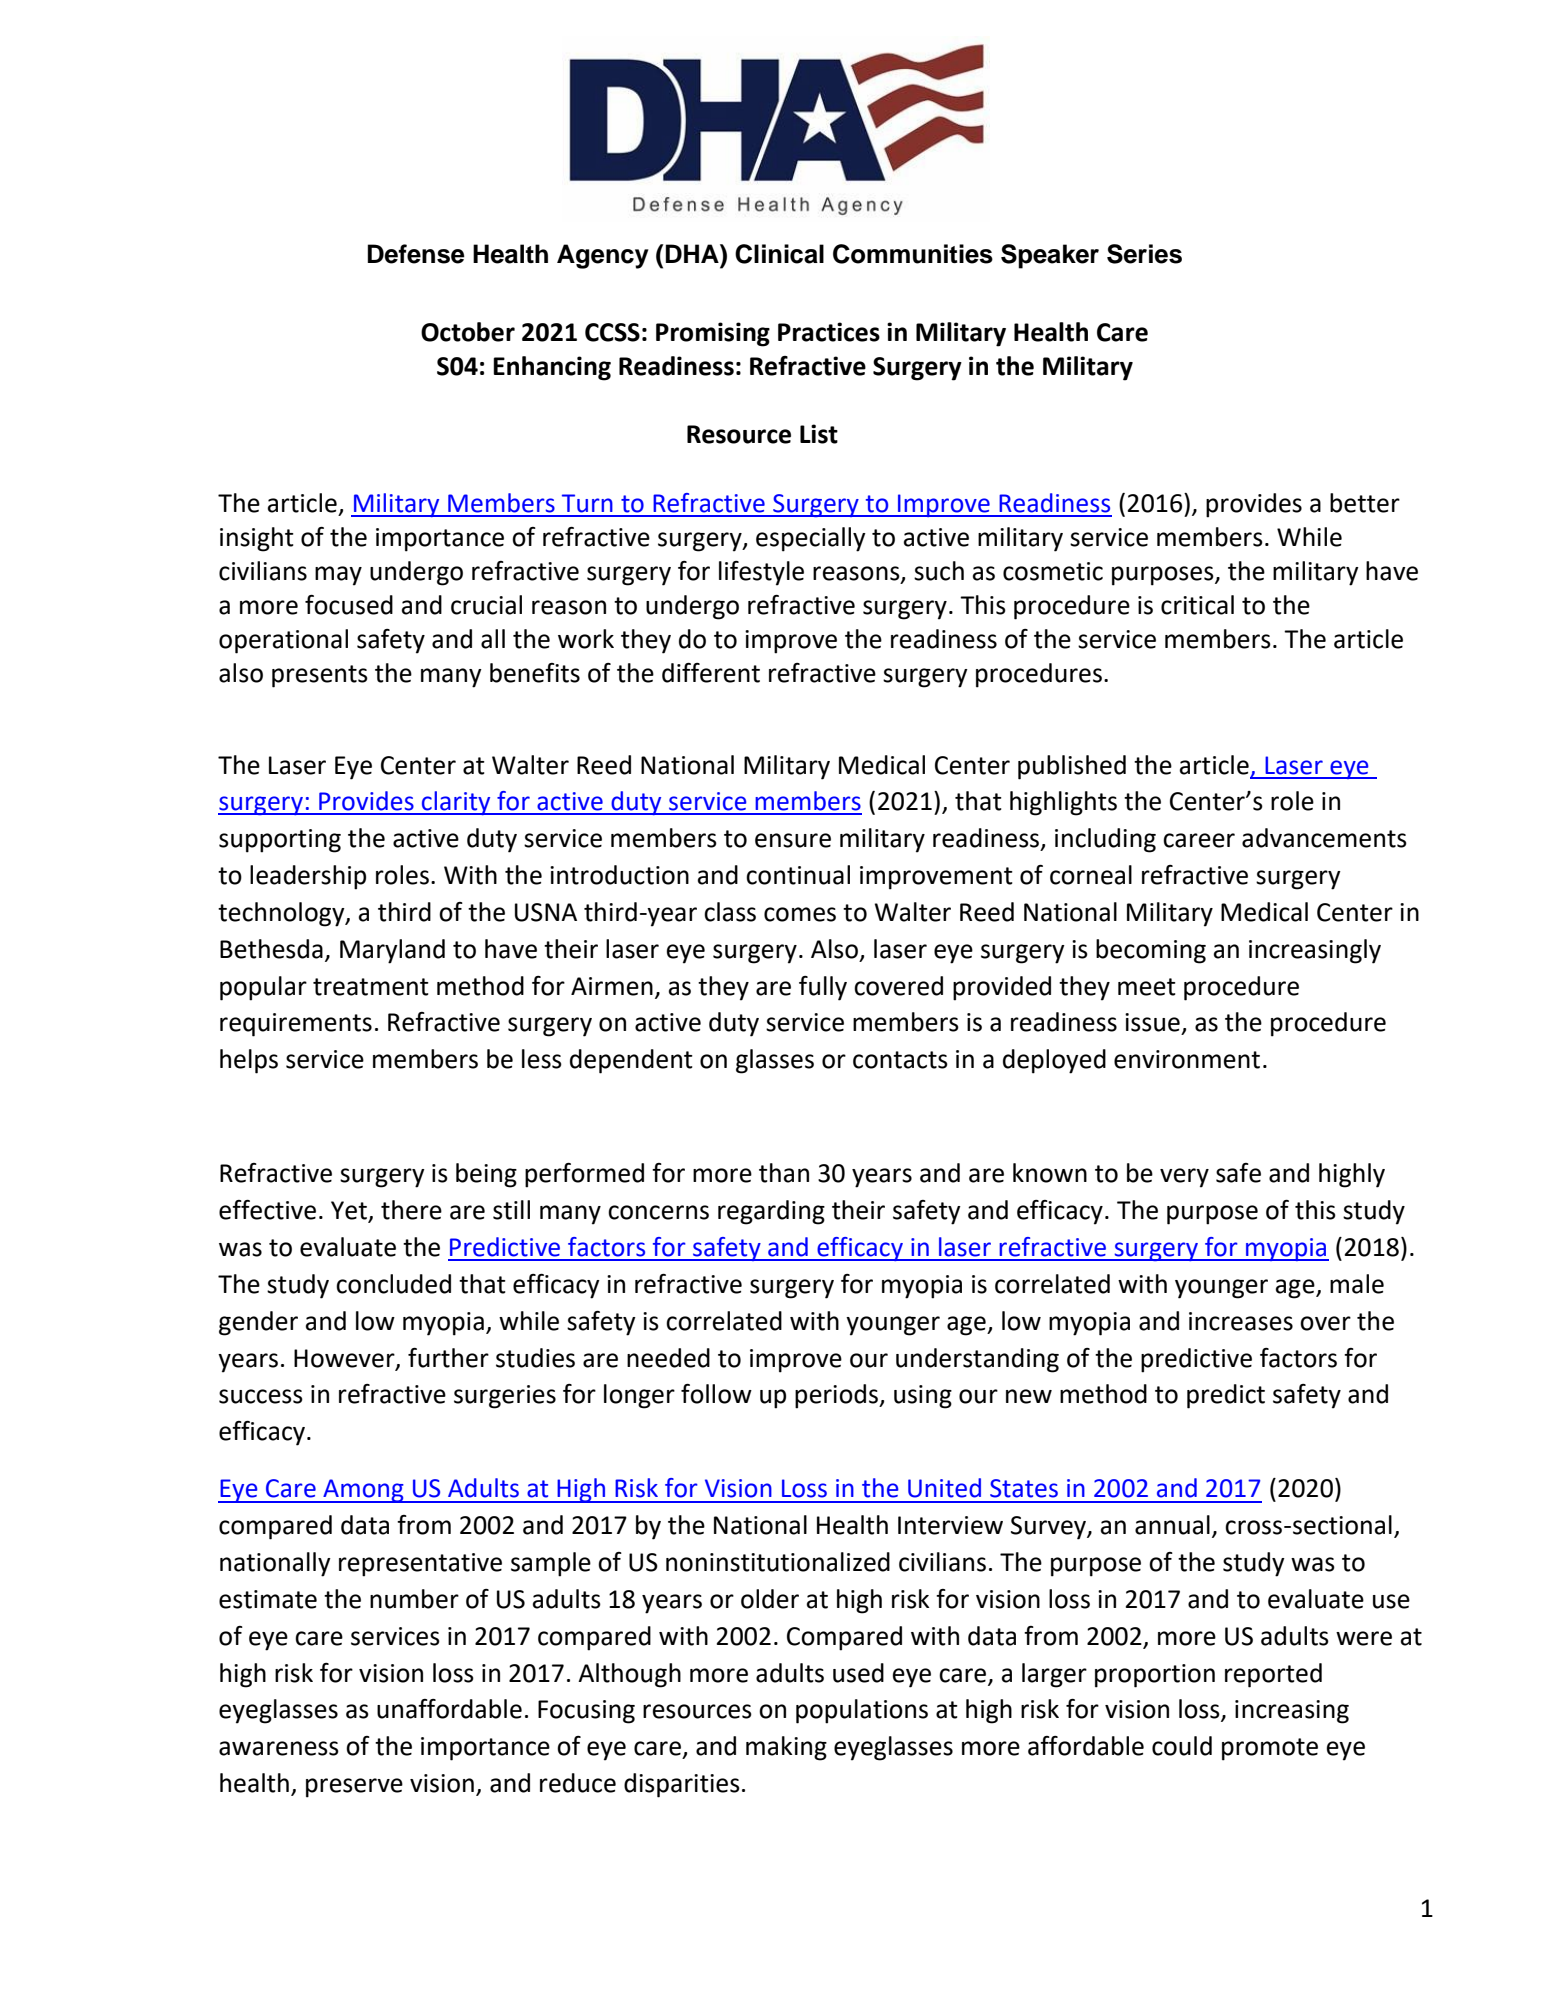 Image resolution: width=1556 pixels, height=2013 pixels. What do you see at coordinates (393, 1284) in the screenshot?
I see `concluded` at bounding box center [393, 1284].
